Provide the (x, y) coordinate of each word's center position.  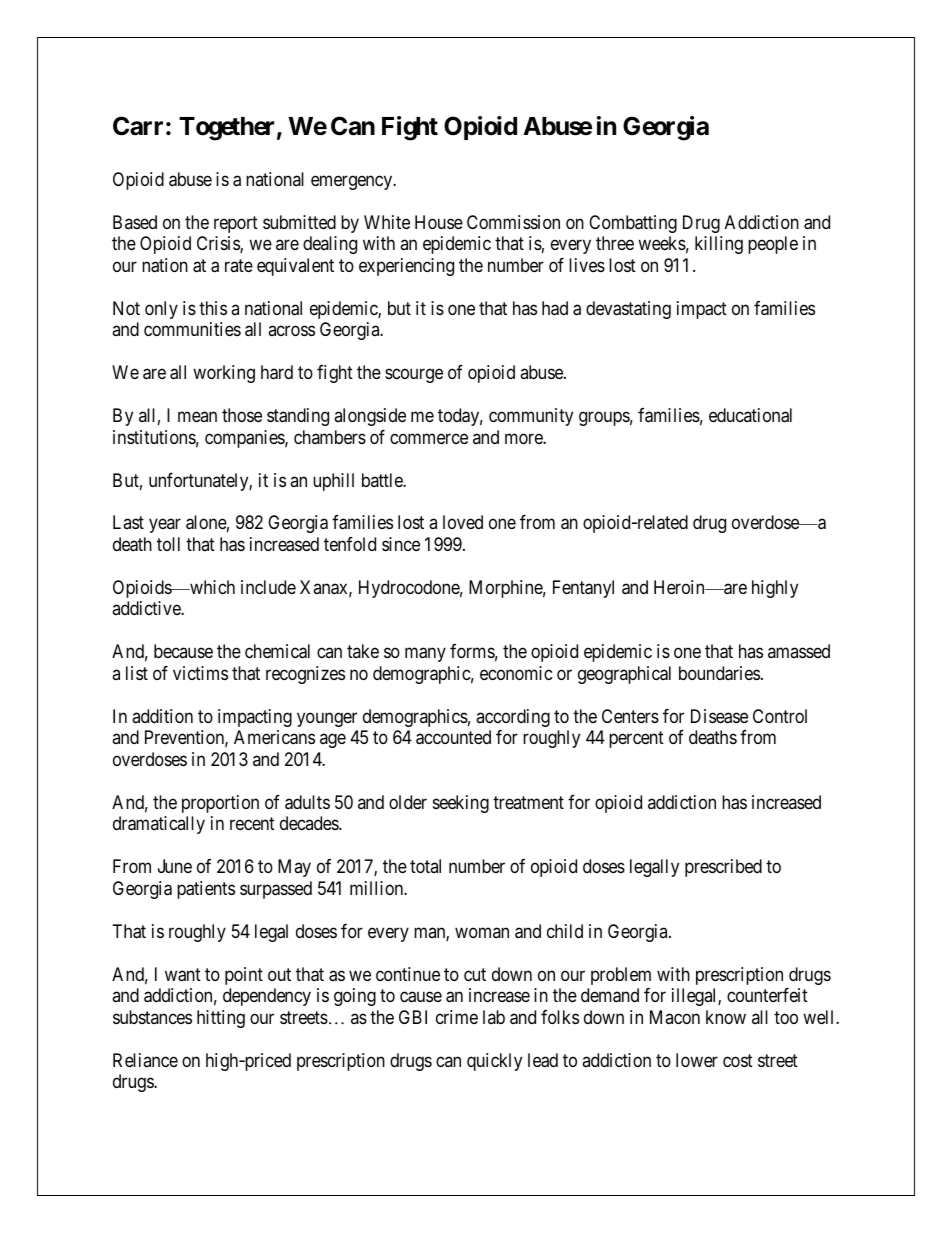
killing (719, 245)
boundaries (719, 673)
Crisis (219, 244)
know (726, 1017)
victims (200, 673)
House (439, 222)
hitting (221, 1019)
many (425, 655)
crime (457, 1017)
